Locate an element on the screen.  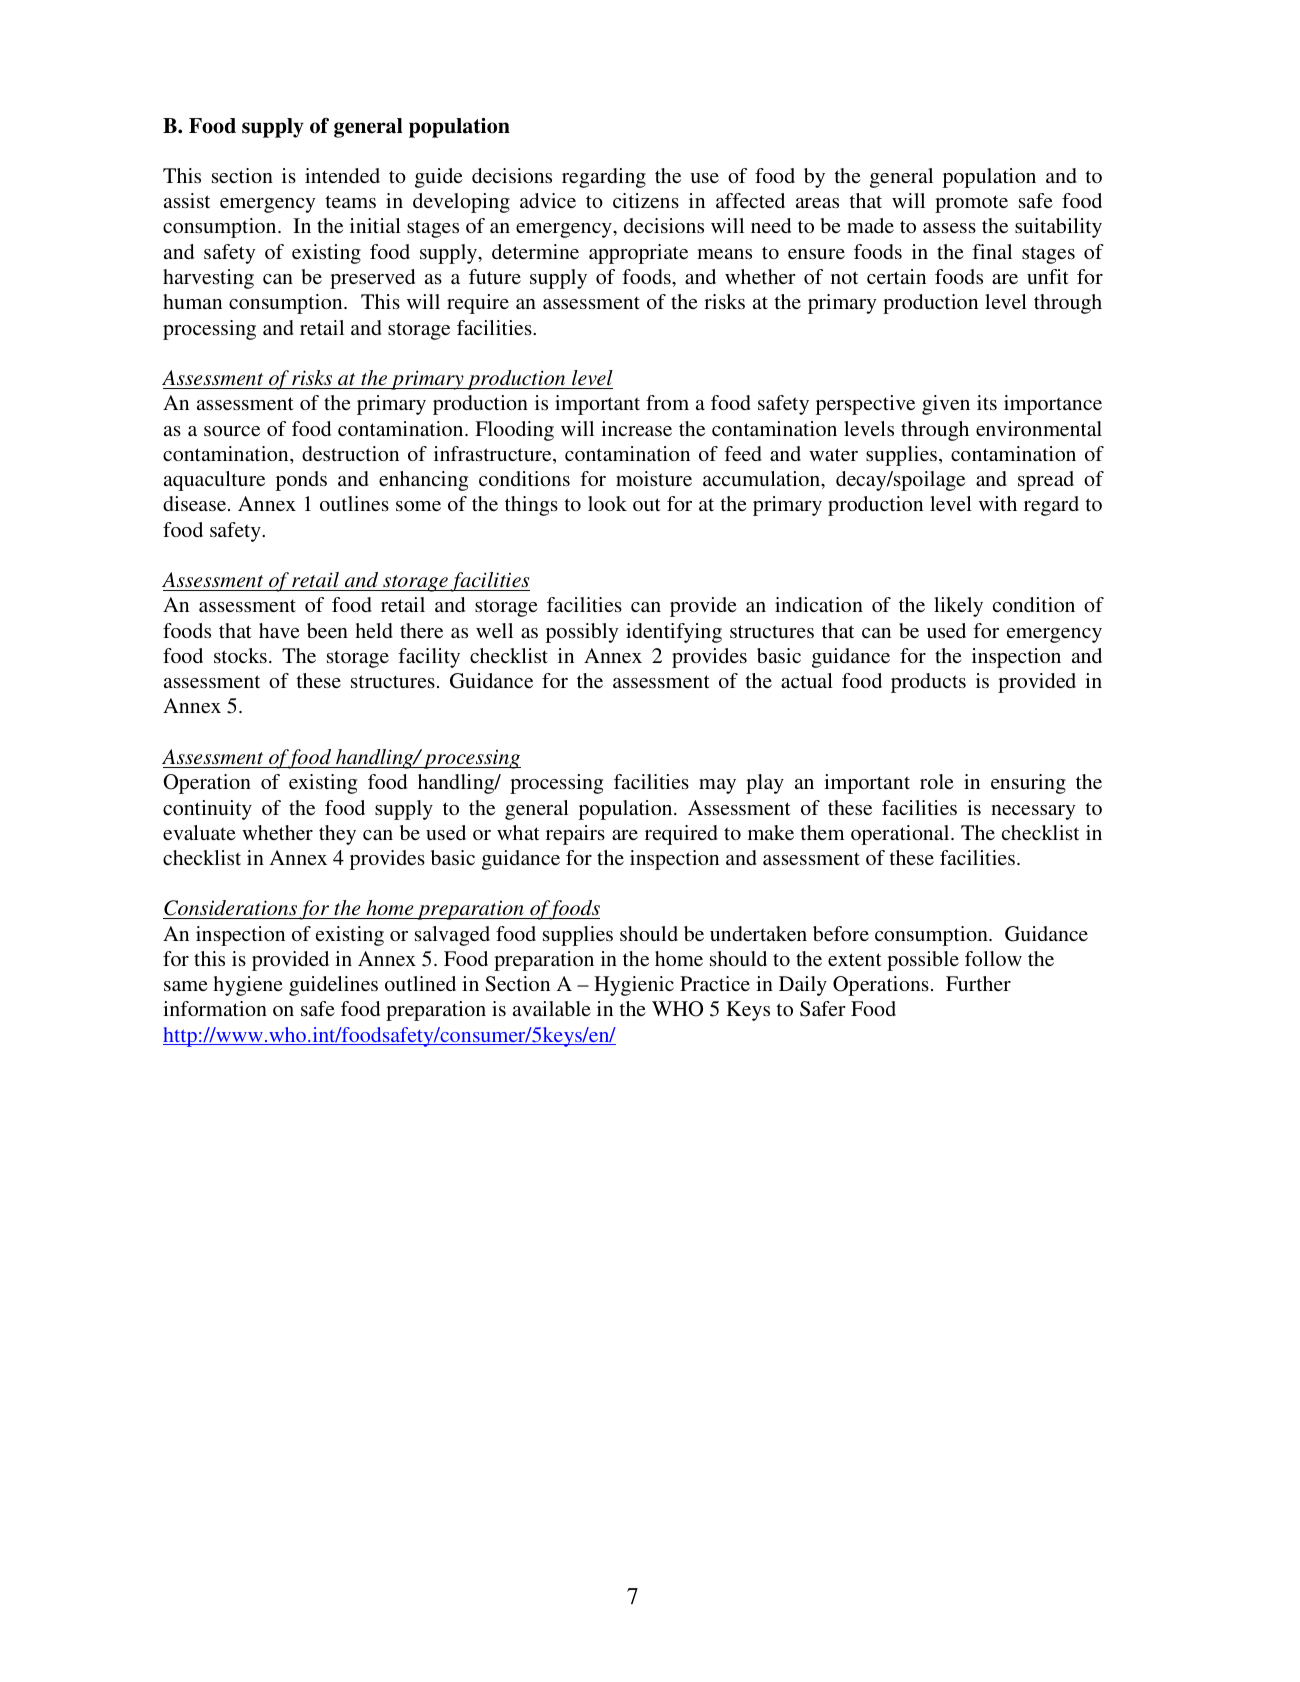
hygiene is located at coordinates (248, 986).
